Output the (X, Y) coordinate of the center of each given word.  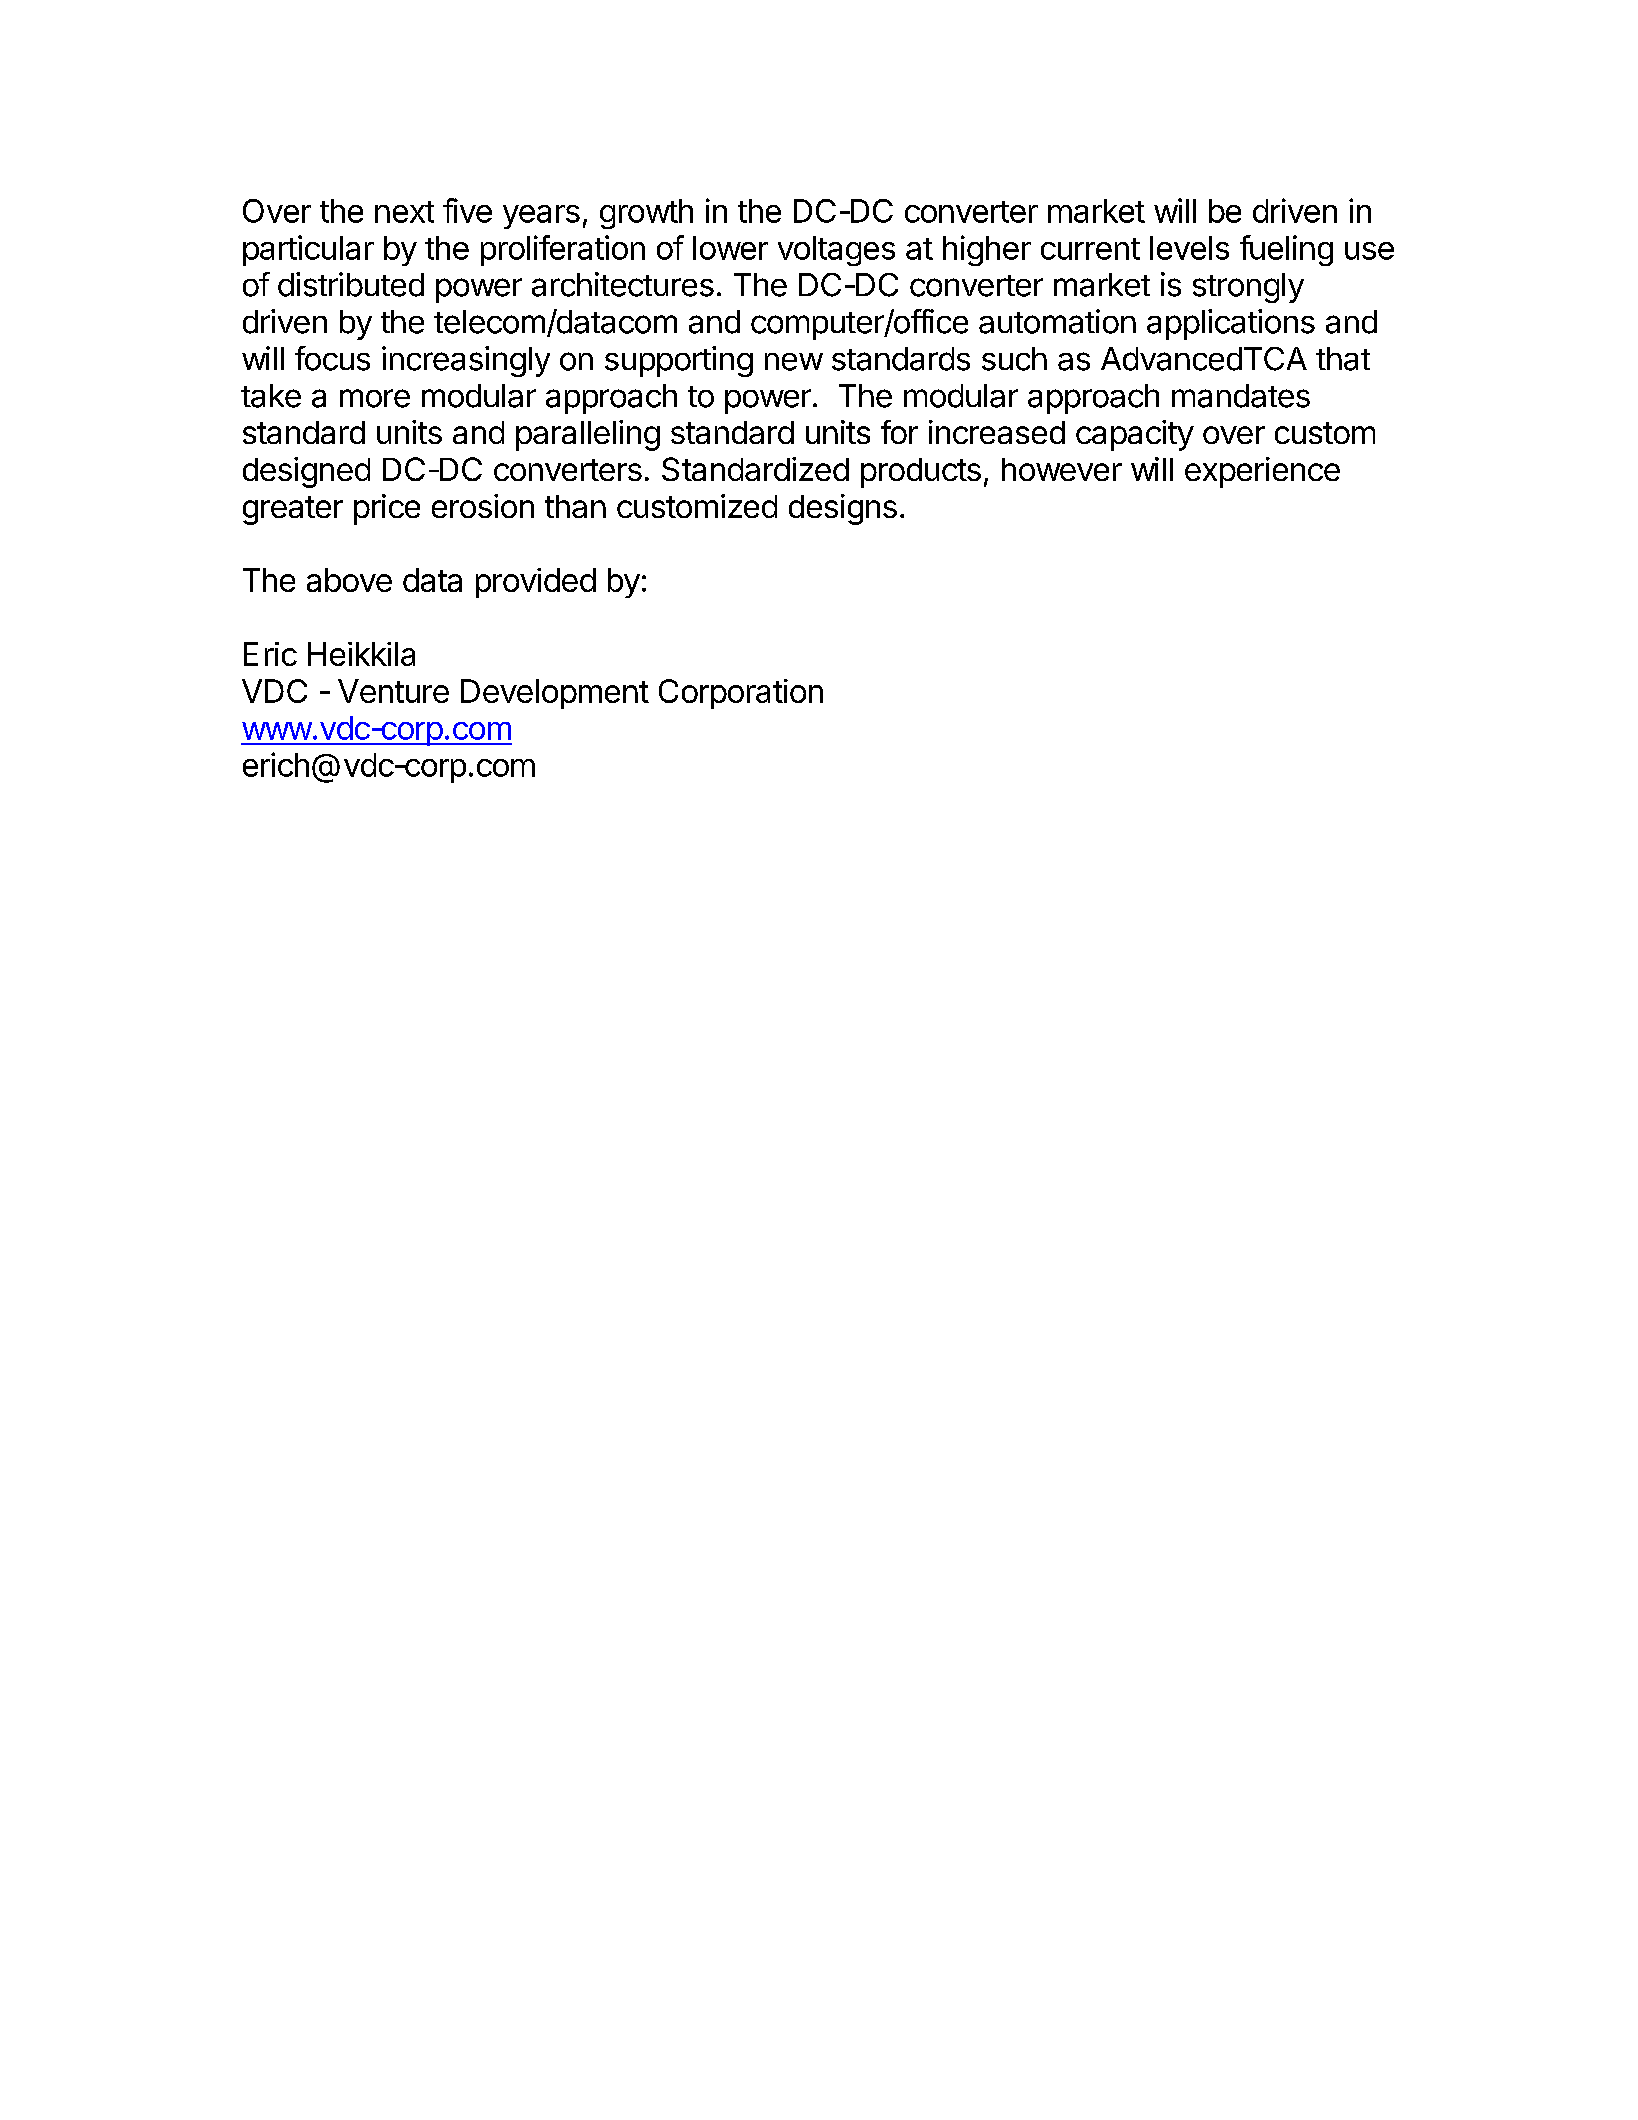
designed (306, 472)
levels (1189, 248)
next (404, 212)
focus (332, 358)
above (349, 580)
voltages (836, 251)
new (794, 362)
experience (1262, 472)
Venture (393, 691)
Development (555, 694)
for (899, 432)
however (1062, 469)
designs (843, 509)
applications (1231, 324)
